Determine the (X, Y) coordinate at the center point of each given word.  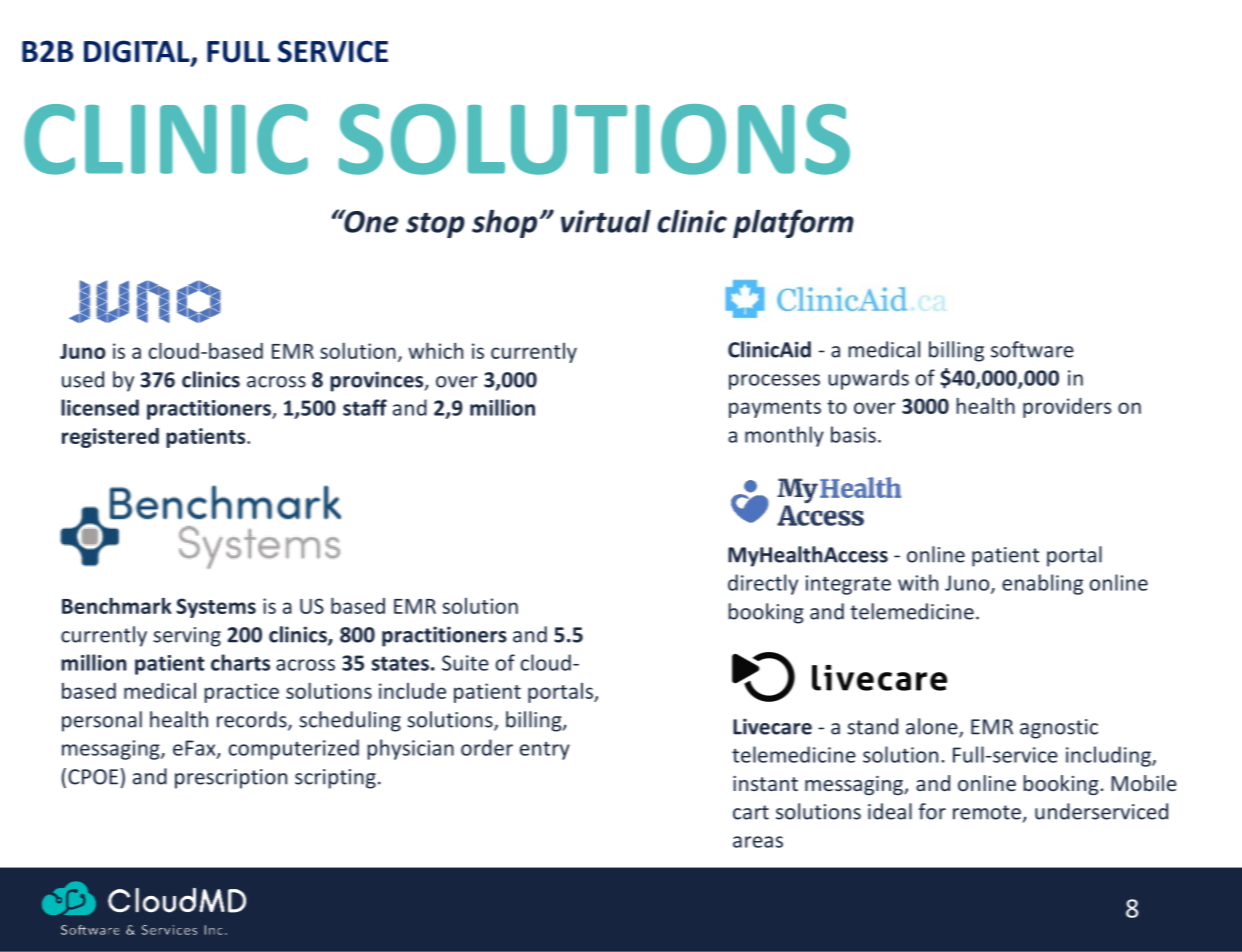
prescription (231, 779)
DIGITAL (138, 52)
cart (751, 812)
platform (793, 223)
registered (110, 438)
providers (1067, 408)
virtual (606, 221)
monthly (784, 436)
